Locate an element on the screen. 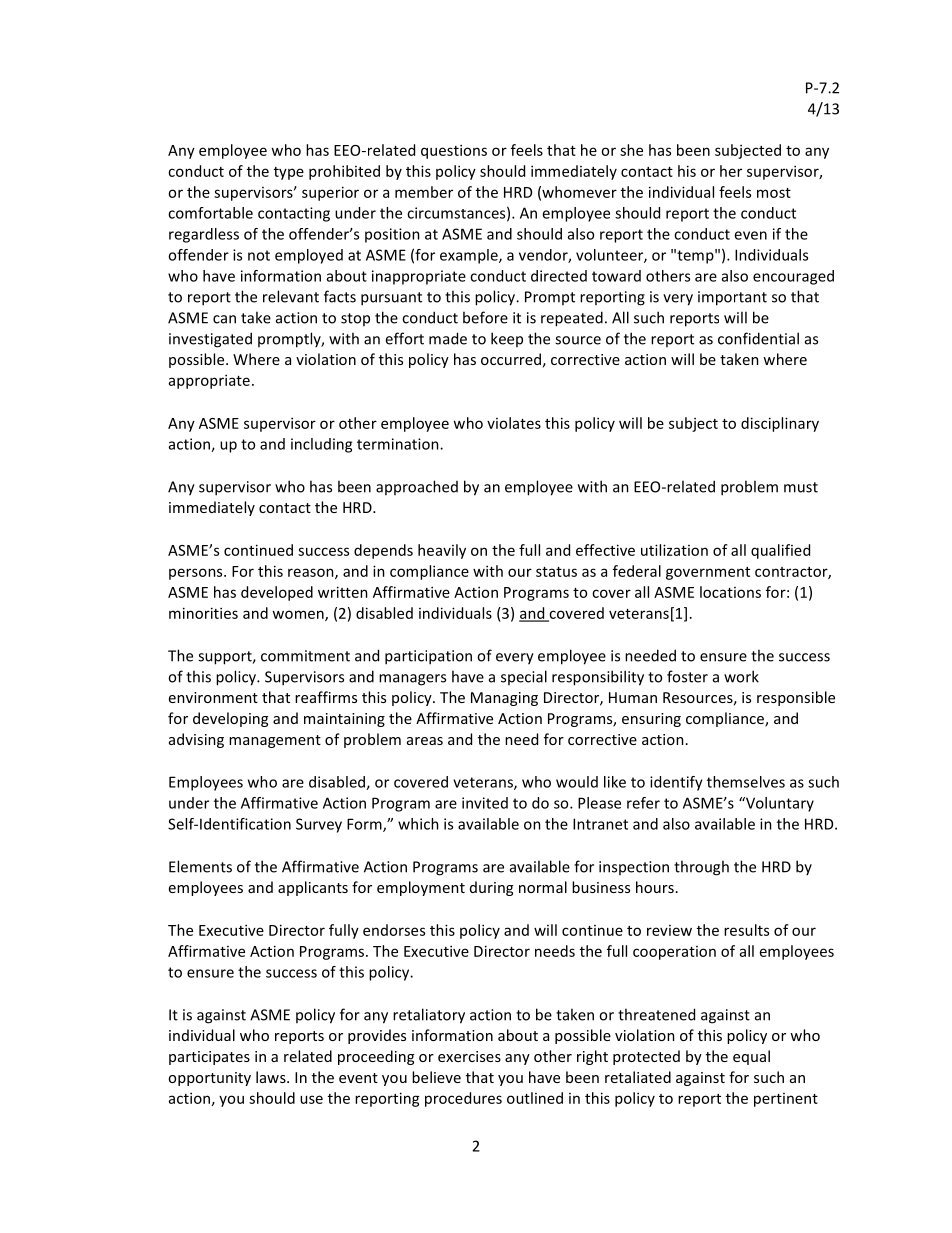 The height and width of the screenshot is (1233, 952). during is located at coordinates (491, 888).
